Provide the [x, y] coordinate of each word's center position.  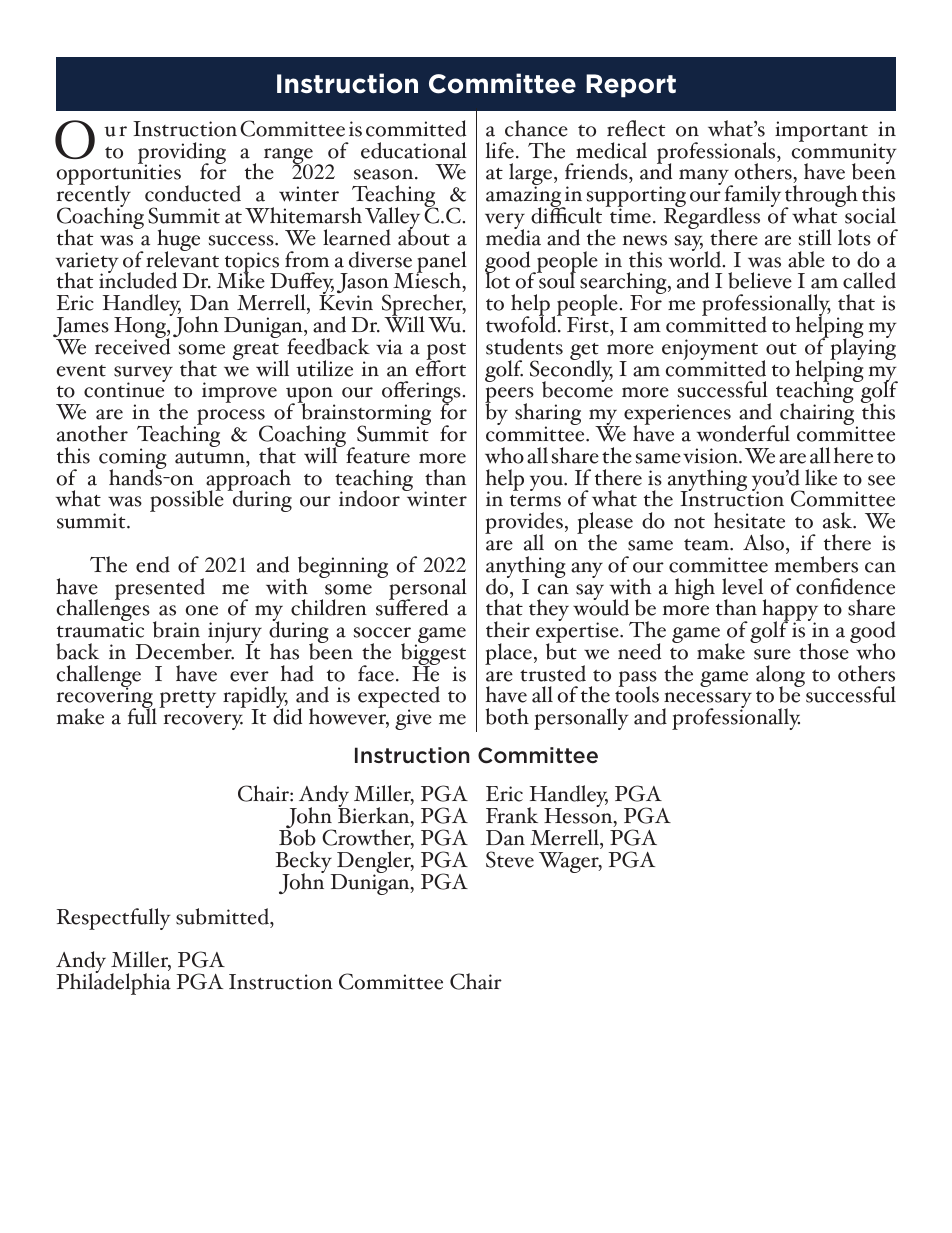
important [821, 131]
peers [509, 396]
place [508, 654]
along [780, 677]
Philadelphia [114, 983]
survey [143, 375]
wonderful [743, 433]
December [185, 650]
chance [536, 128]
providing [182, 154]
